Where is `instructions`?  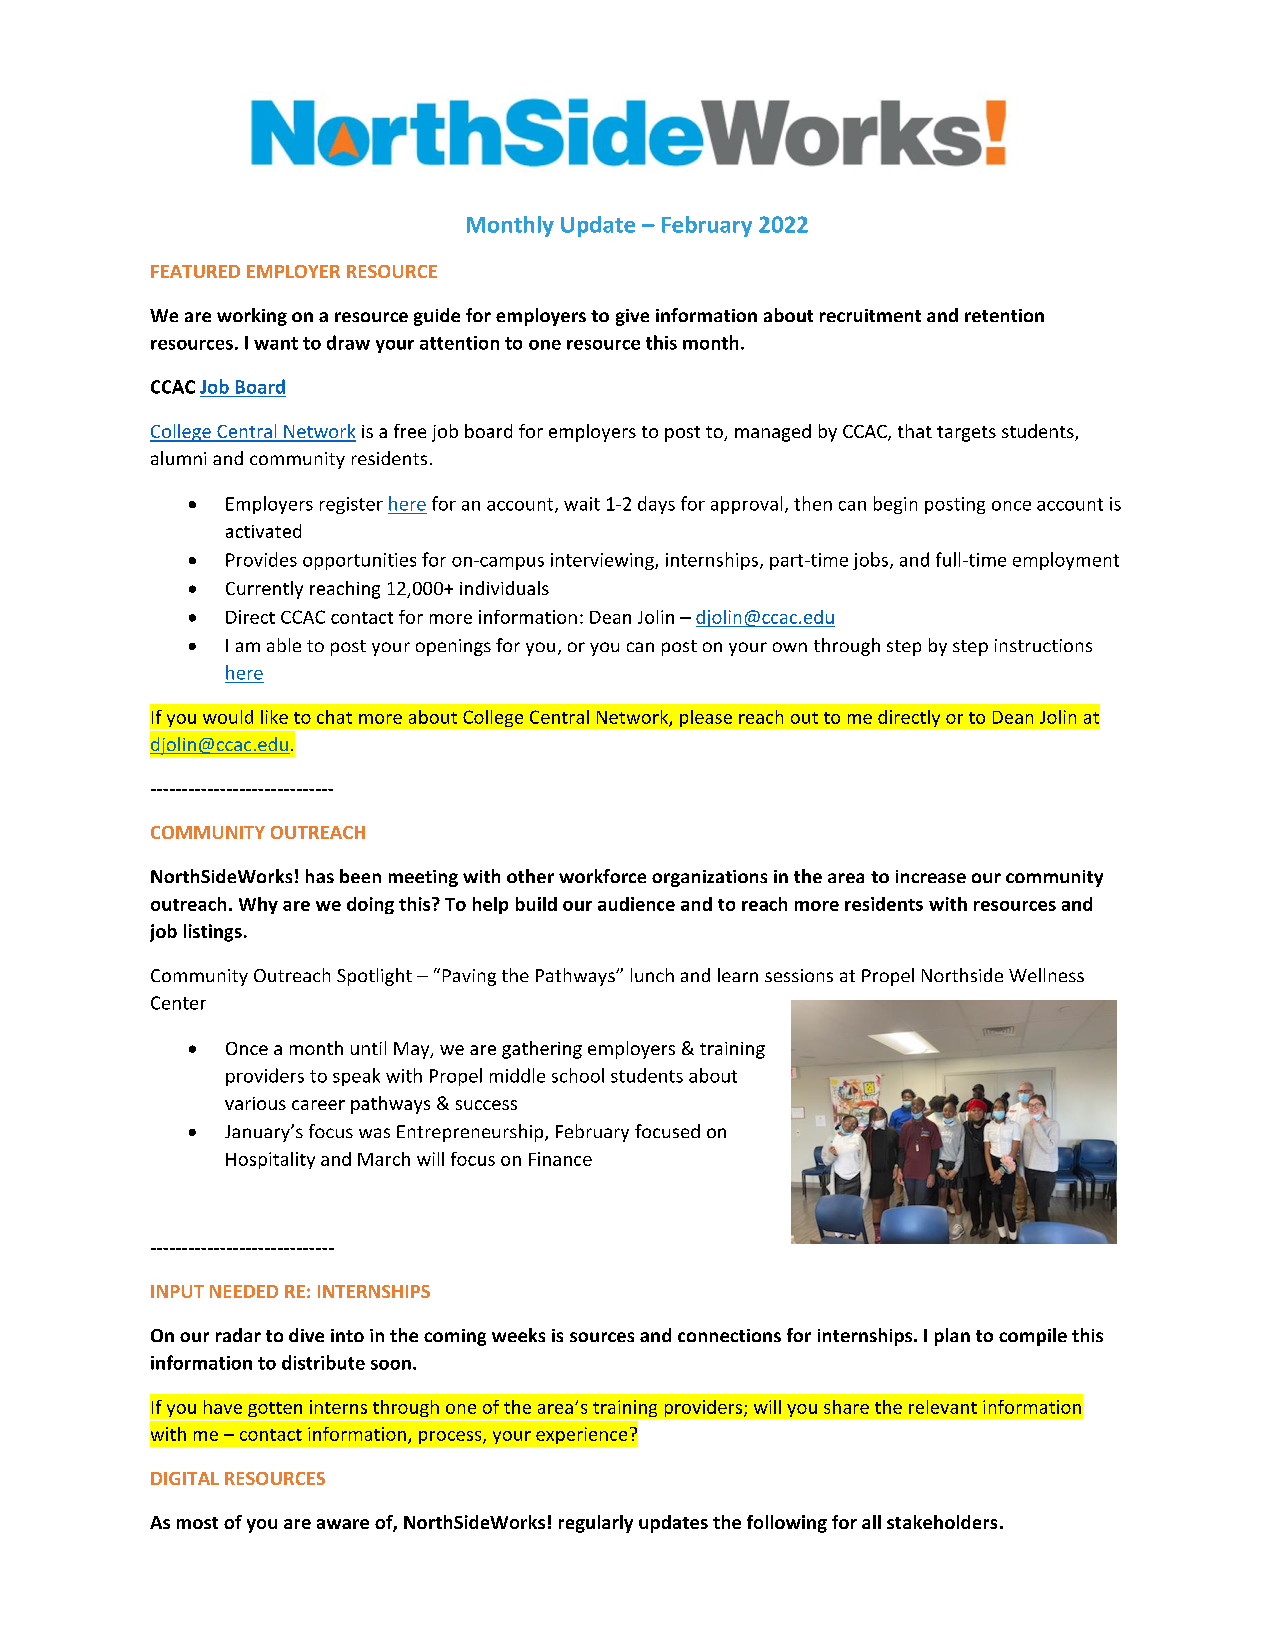
instructions is located at coordinates (1043, 645).
